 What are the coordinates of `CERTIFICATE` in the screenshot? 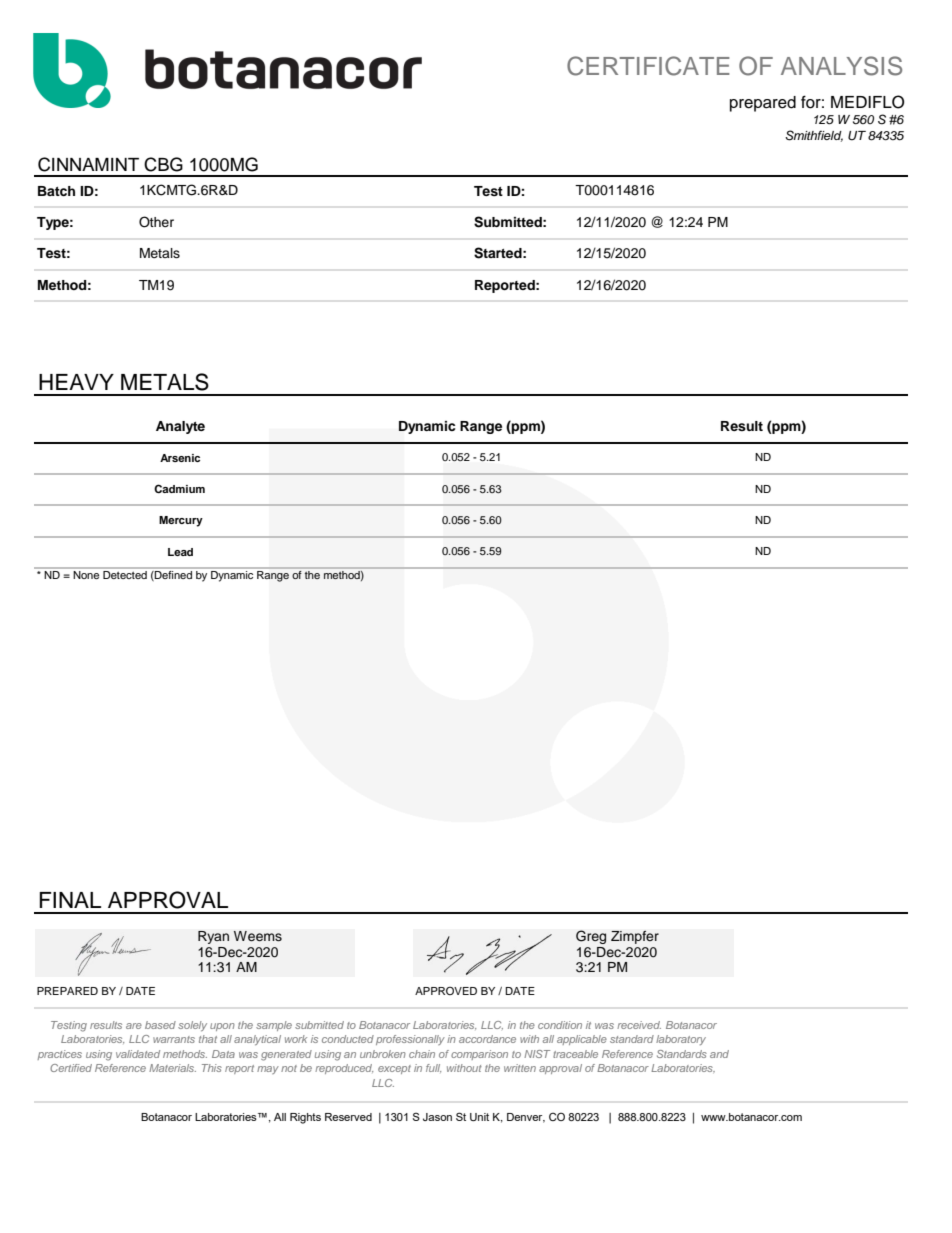 It's located at (648, 66).
